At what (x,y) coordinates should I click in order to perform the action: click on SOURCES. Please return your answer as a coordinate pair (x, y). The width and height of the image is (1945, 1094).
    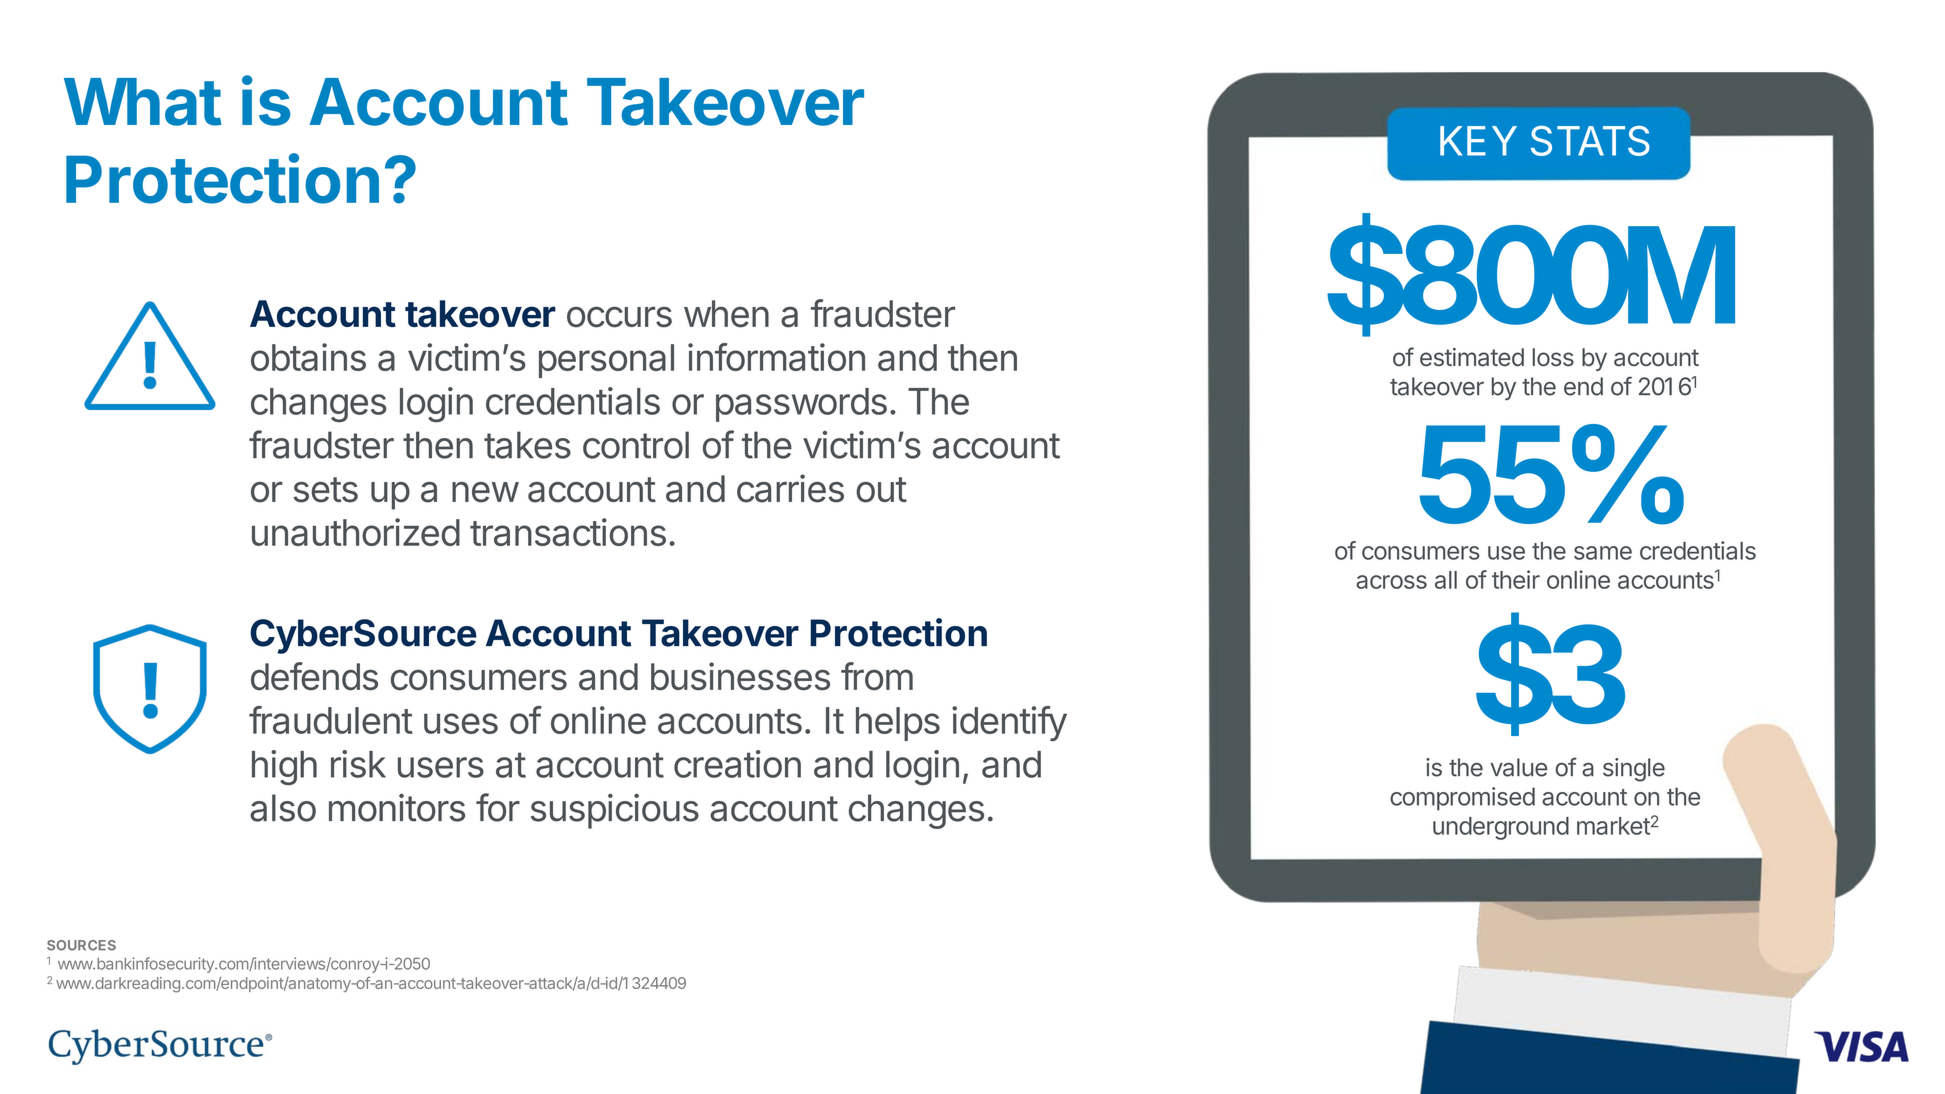
    Looking at the image, I should click on (81, 945).
